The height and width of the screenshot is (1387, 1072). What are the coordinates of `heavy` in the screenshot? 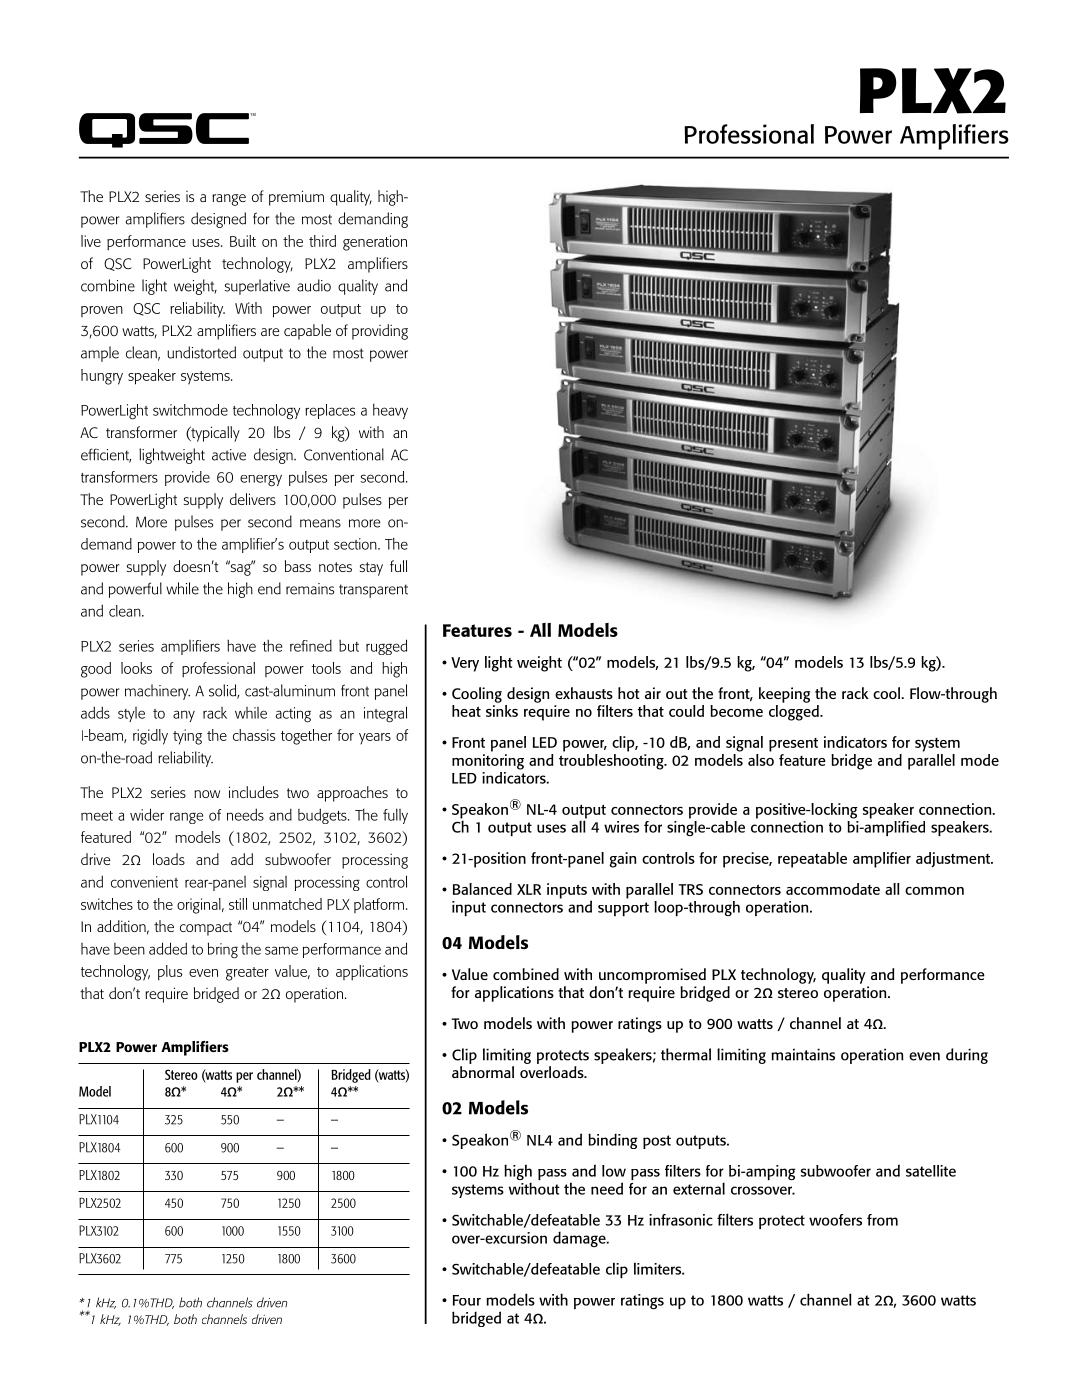 It's located at (390, 411).
